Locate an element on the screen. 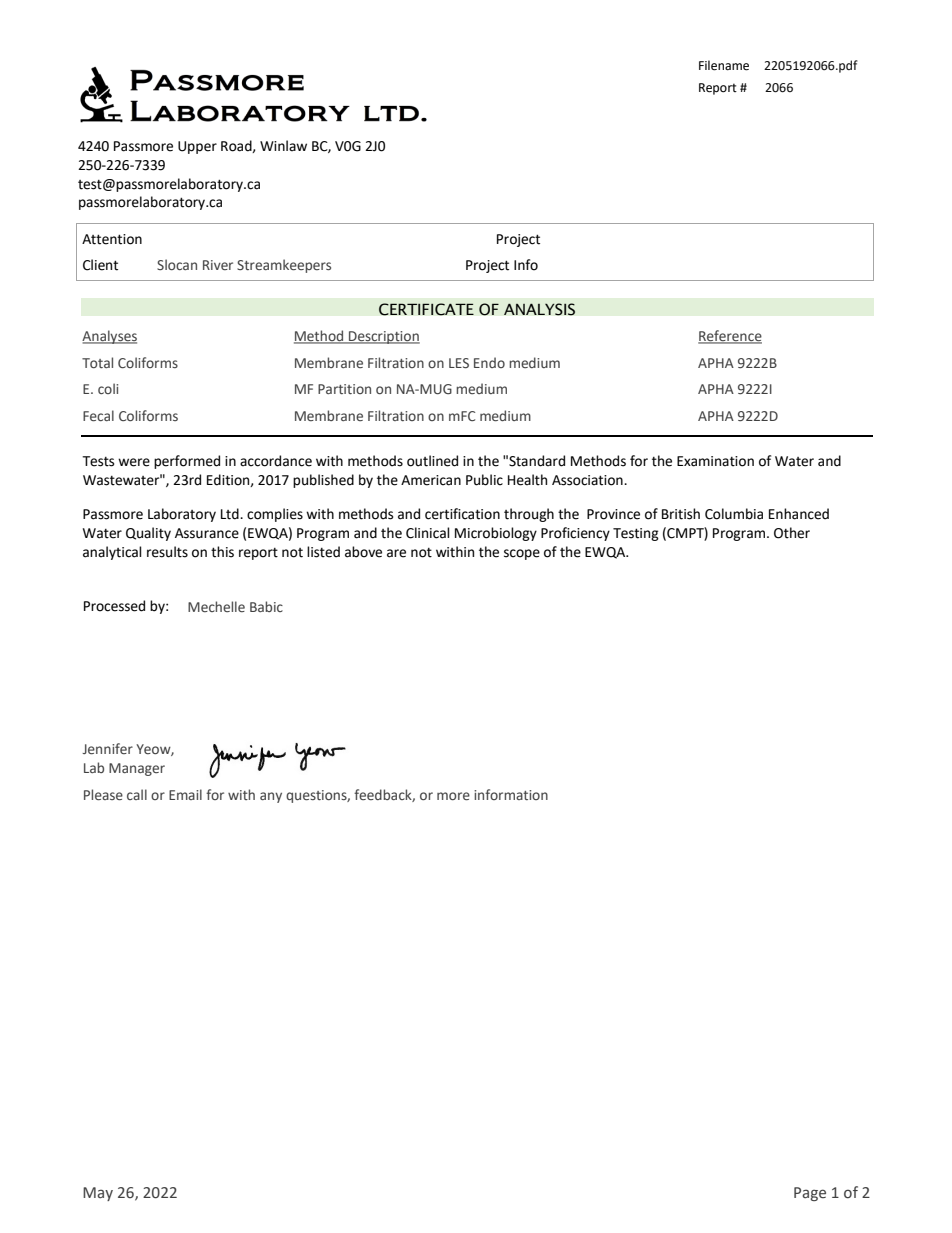 This screenshot has width=952, height=1233. Analyses is located at coordinates (109, 337).
